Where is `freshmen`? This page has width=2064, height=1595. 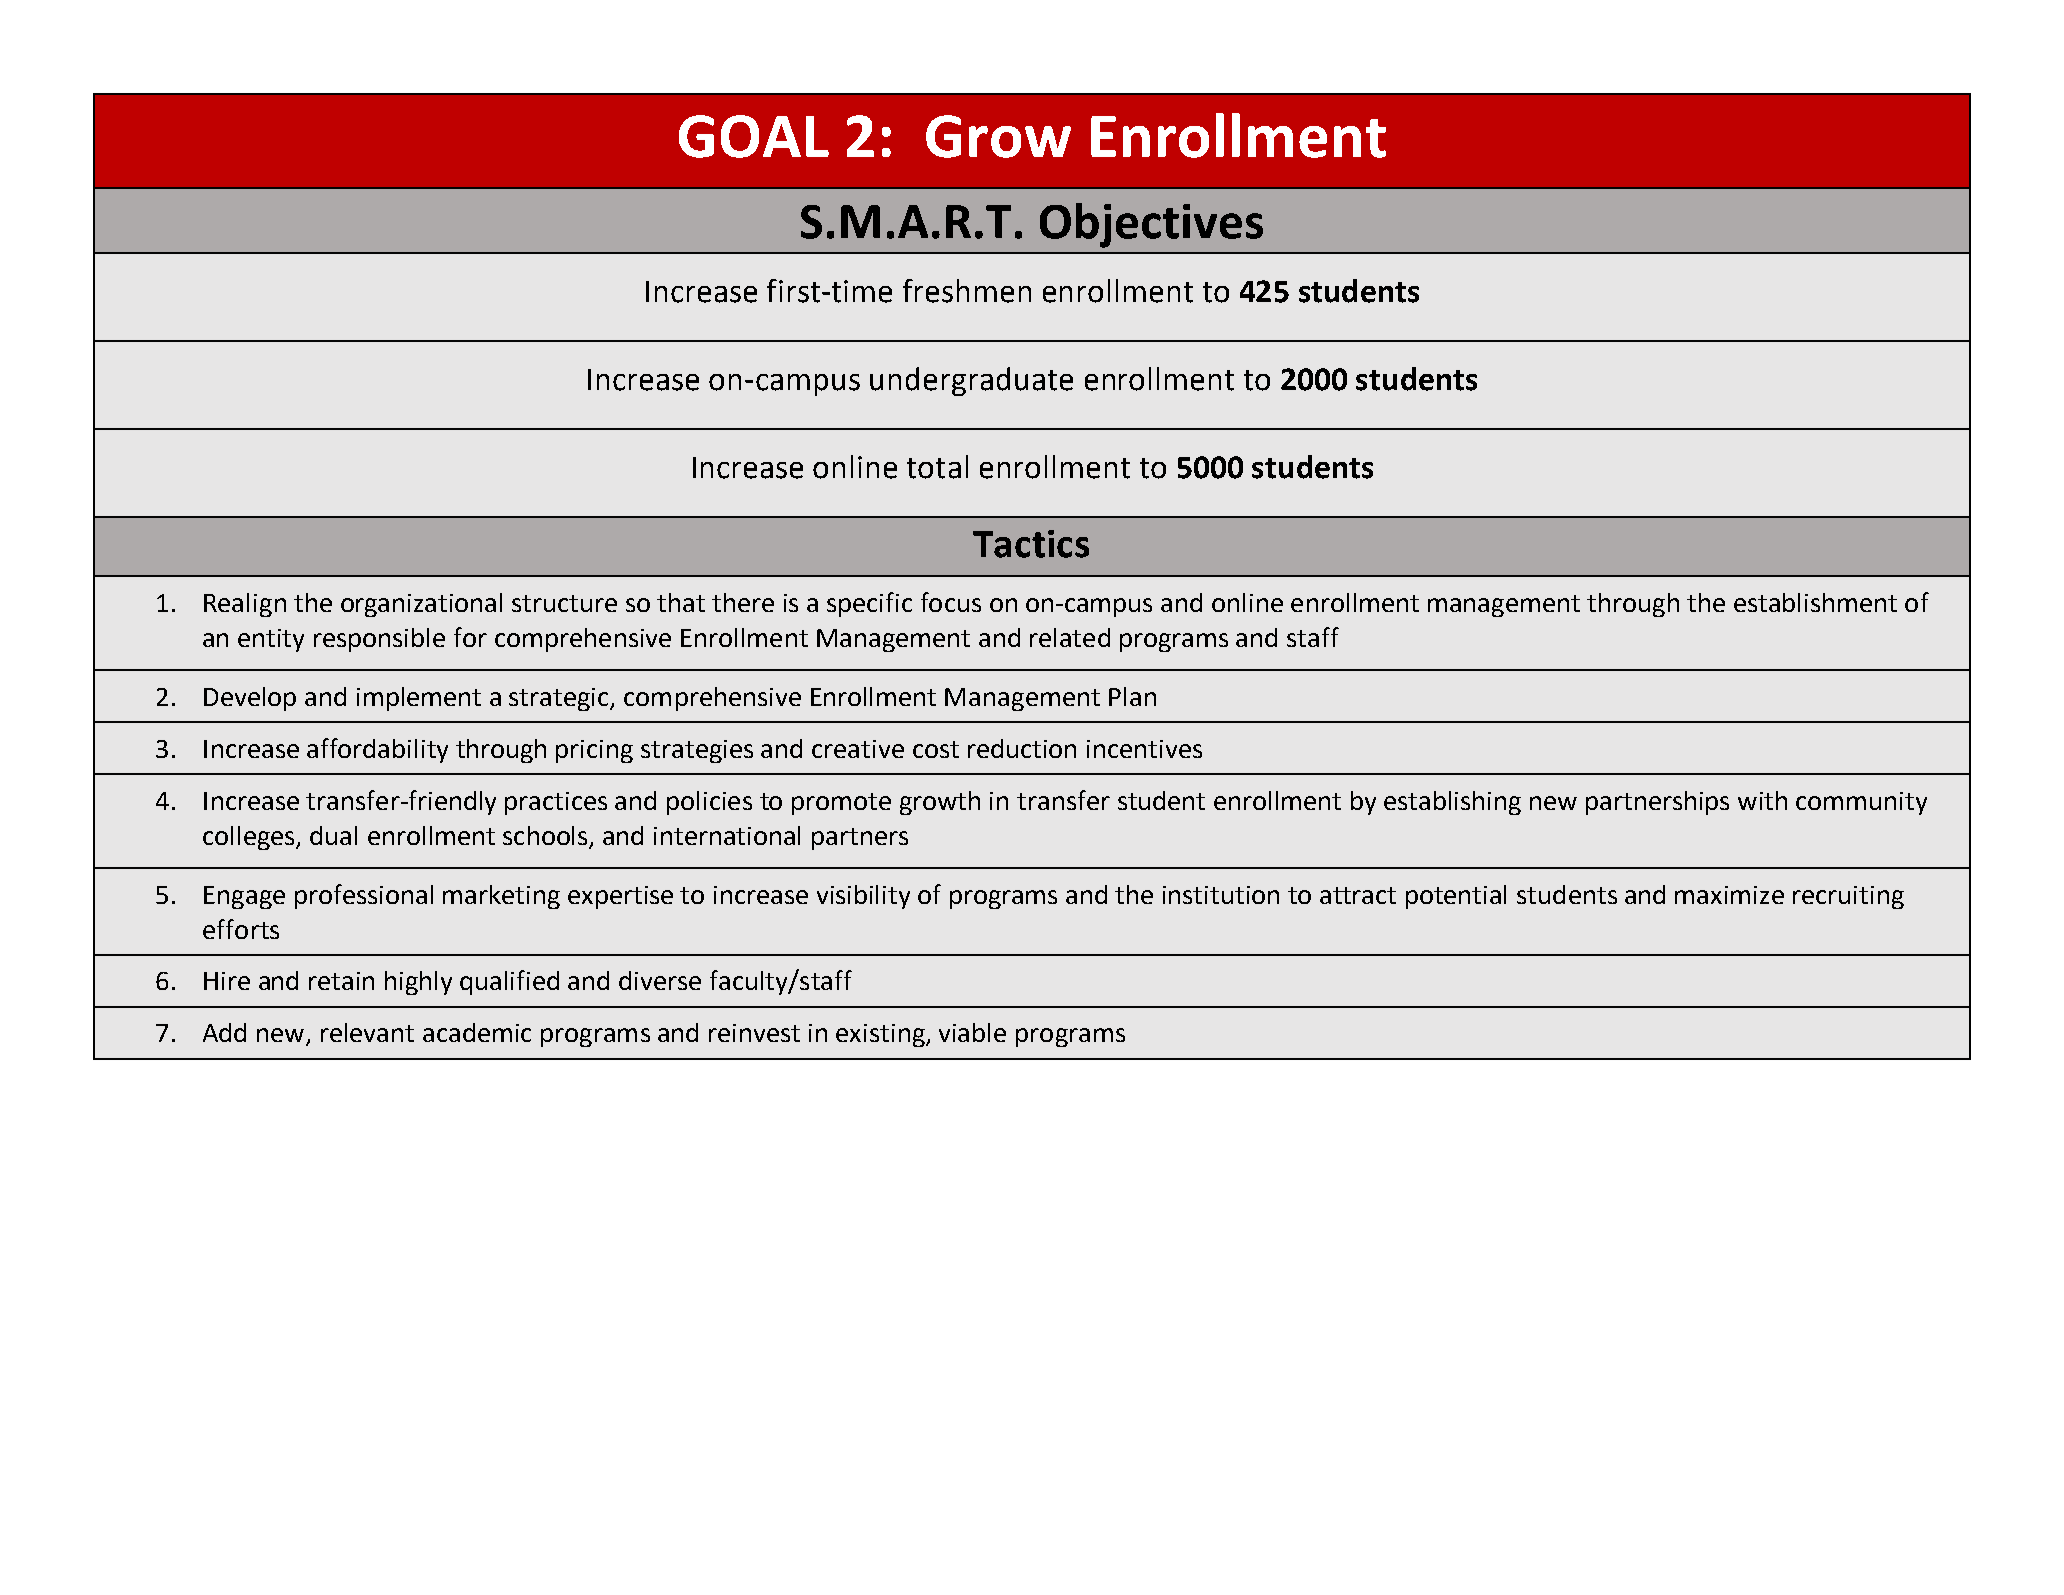
freshmen is located at coordinates (967, 291).
